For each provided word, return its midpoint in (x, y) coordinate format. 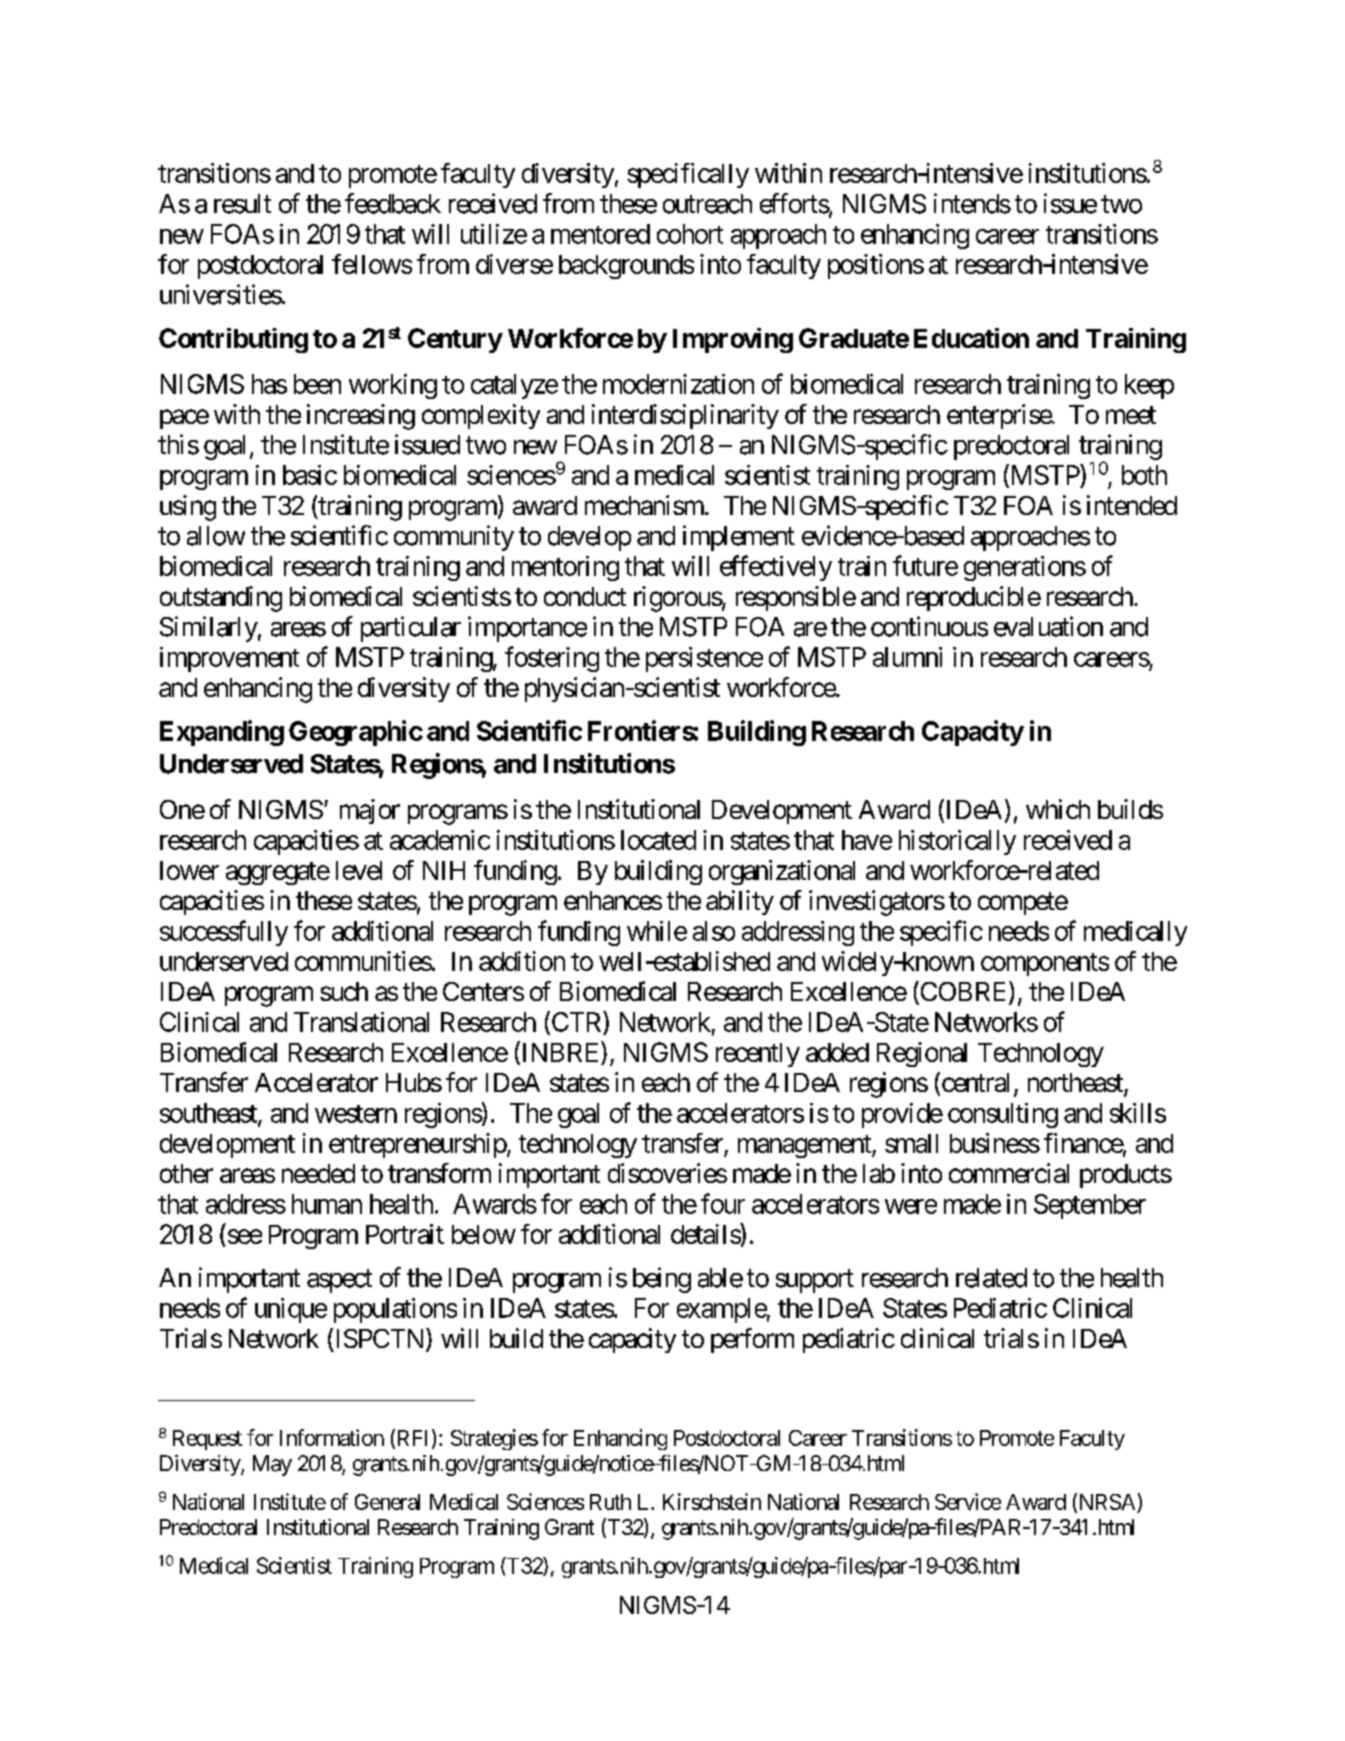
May (272, 1465)
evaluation (1048, 626)
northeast (1076, 1084)
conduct (585, 596)
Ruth (610, 1502)
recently (758, 1055)
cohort (690, 234)
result (242, 204)
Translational (361, 1022)
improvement (229, 659)
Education (971, 338)
